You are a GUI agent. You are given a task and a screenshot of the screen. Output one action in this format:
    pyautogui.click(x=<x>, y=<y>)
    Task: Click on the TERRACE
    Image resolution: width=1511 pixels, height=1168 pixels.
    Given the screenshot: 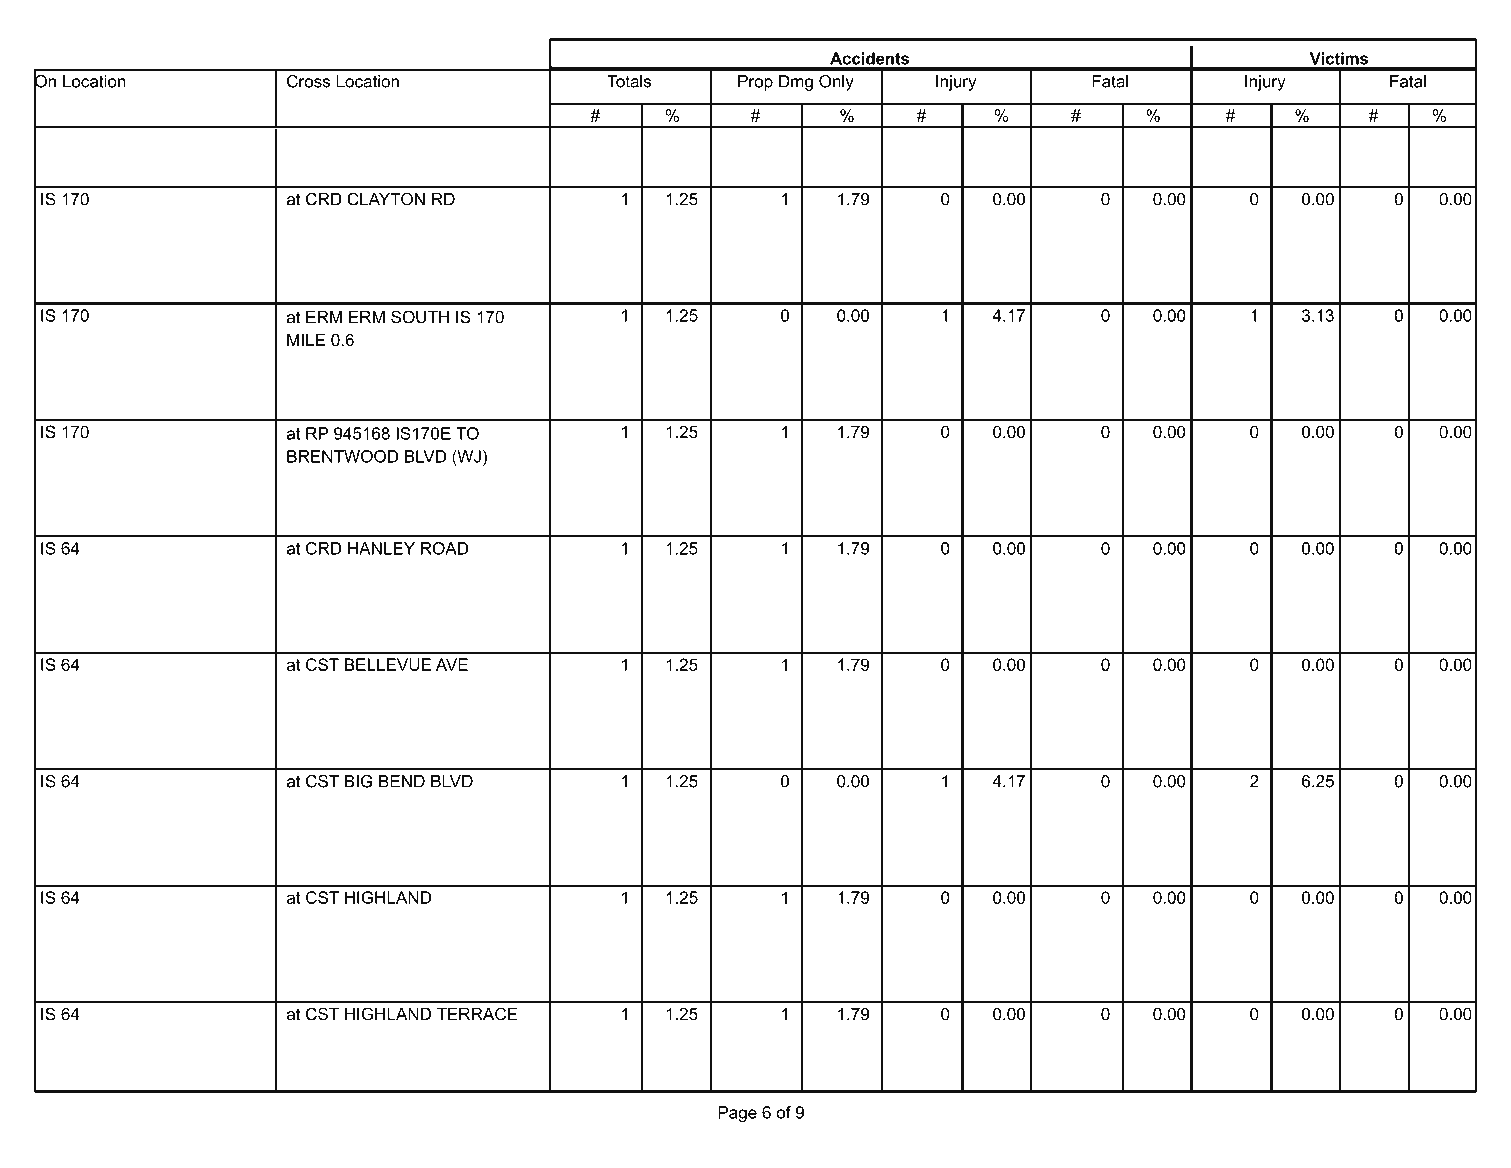 What is the action you would take?
    pyautogui.click(x=476, y=1014)
